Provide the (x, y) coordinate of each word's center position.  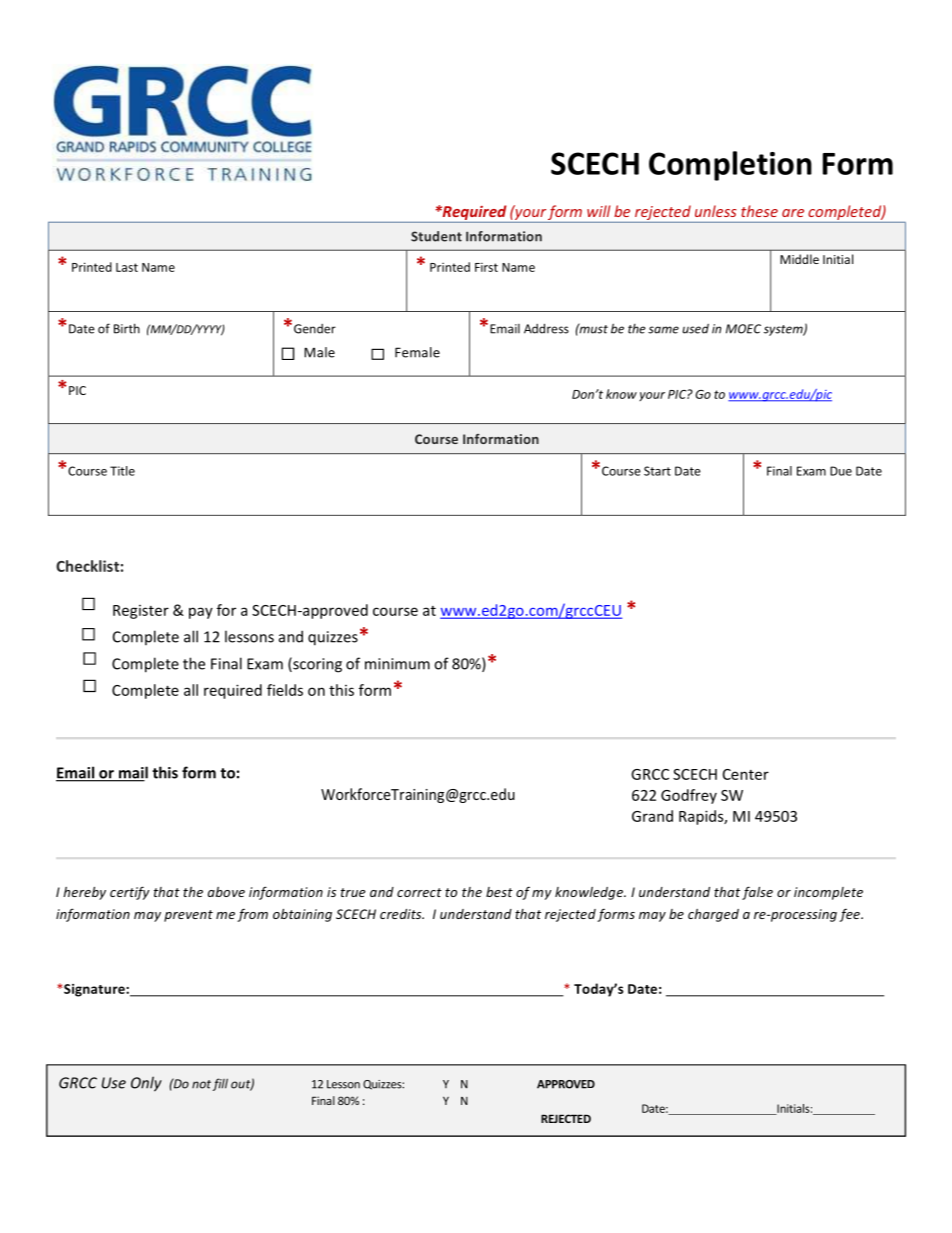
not (201, 1084)
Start (657, 471)
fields (285, 690)
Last (127, 267)
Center (746, 774)
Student (436, 236)
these (759, 211)
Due (841, 471)
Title (122, 471)
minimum (397, 664)
